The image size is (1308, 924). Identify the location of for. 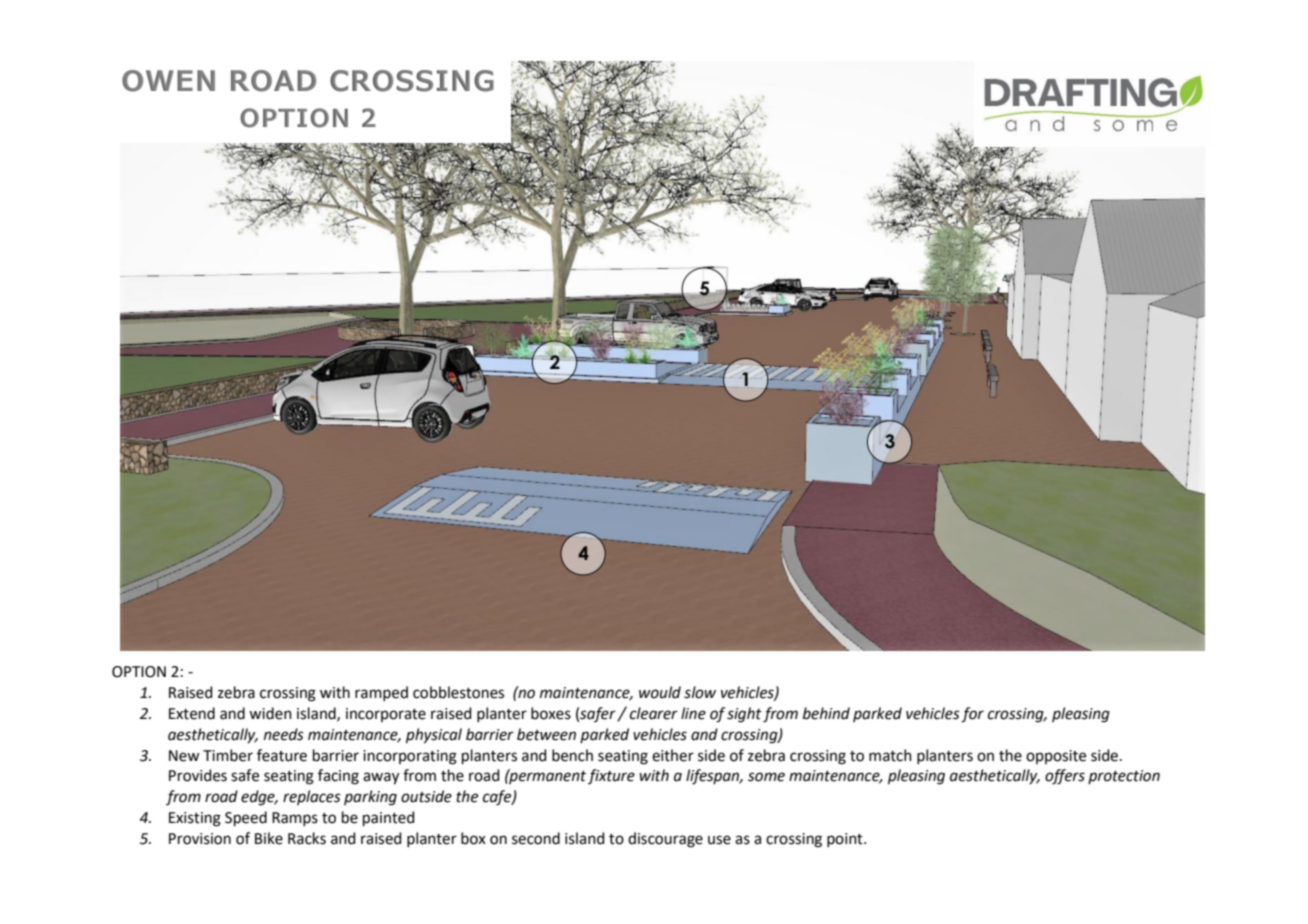
(972, 715).
